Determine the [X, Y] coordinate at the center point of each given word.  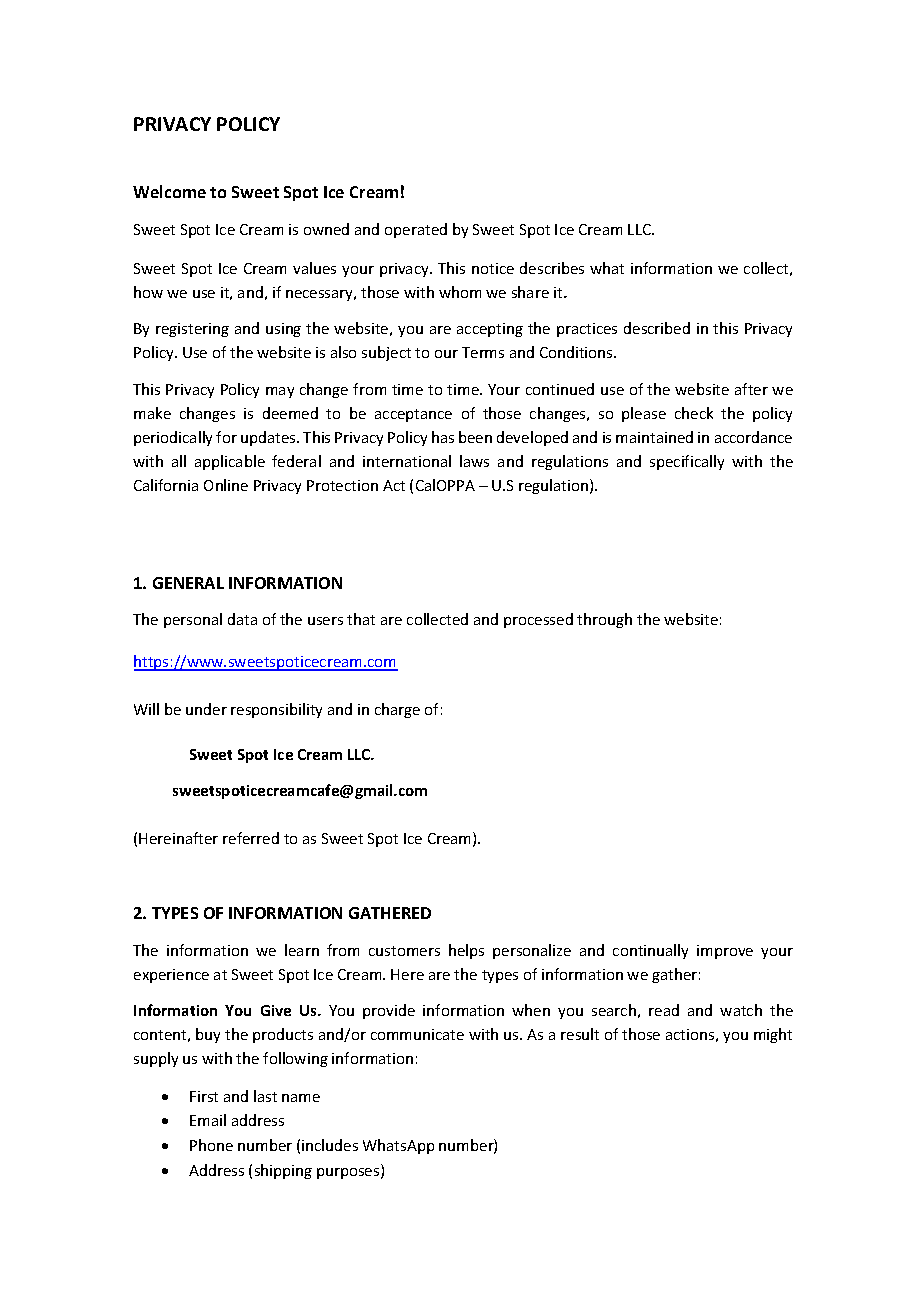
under [206, 709]
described [657, 328]
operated [416, 230]
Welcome [169, 191]
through [604, 620]
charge [397, 710]
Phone [211, 1145]
